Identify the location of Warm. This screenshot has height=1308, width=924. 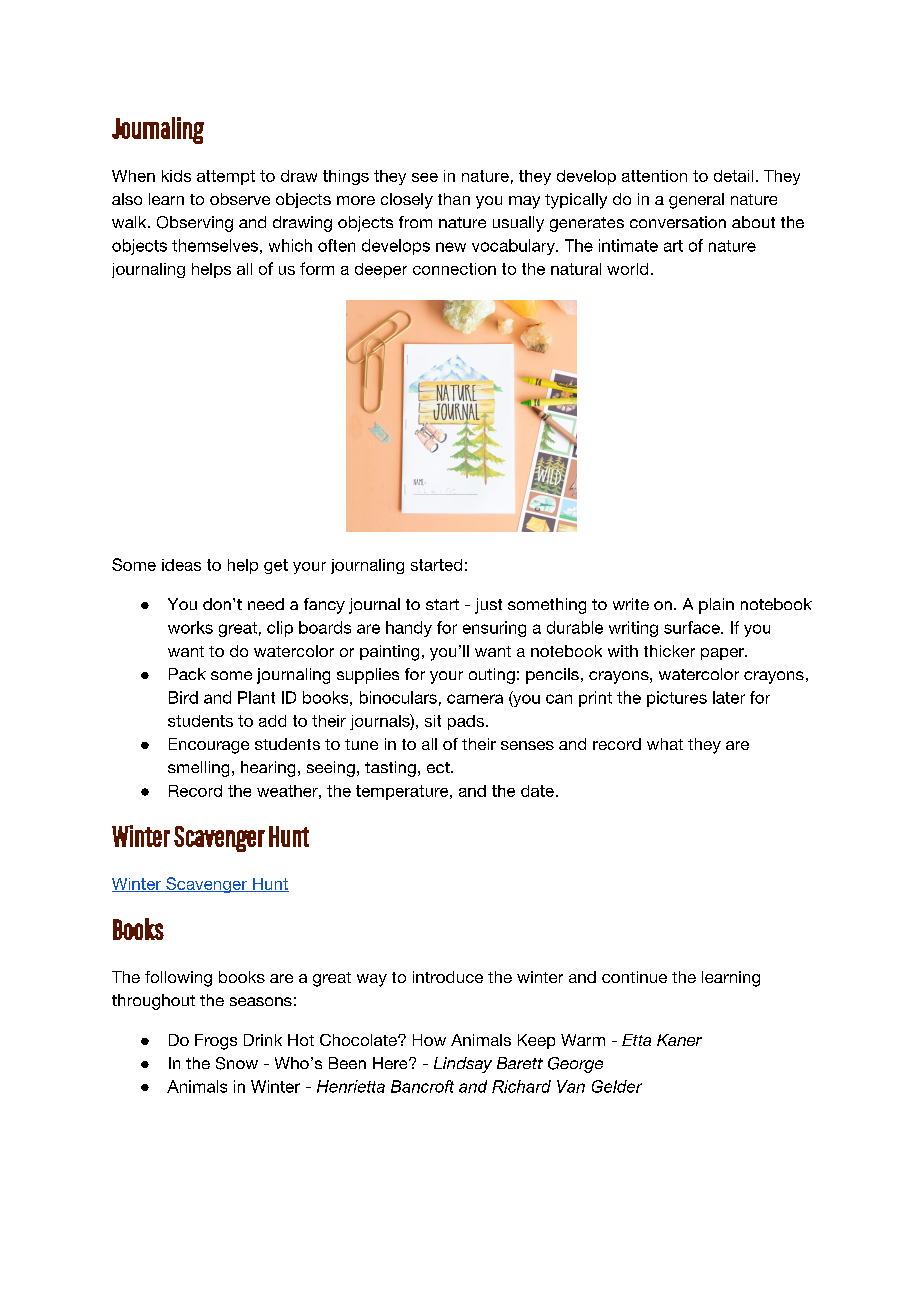
(583, 1040).
